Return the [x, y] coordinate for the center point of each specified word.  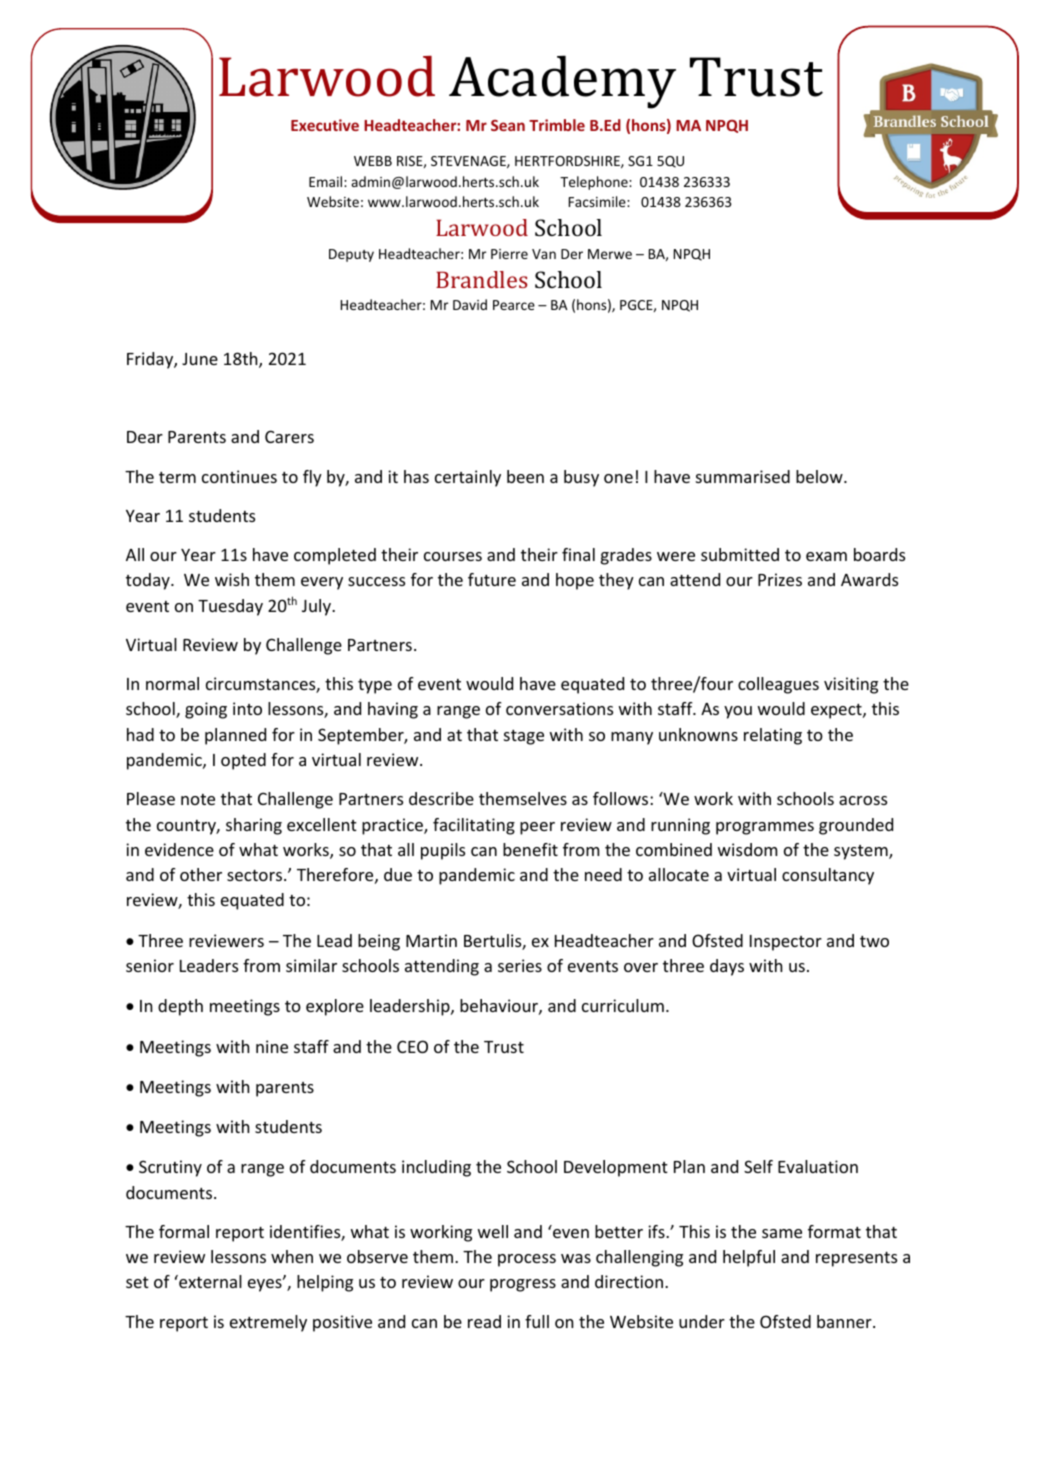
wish [232, 579]
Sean [508, 125]
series [520, 965]
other [201, 874]
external [209, 1281]
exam [826, 556]
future [492, 579]
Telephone [595, 183]
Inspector [786, 943]
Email [327, 181]
